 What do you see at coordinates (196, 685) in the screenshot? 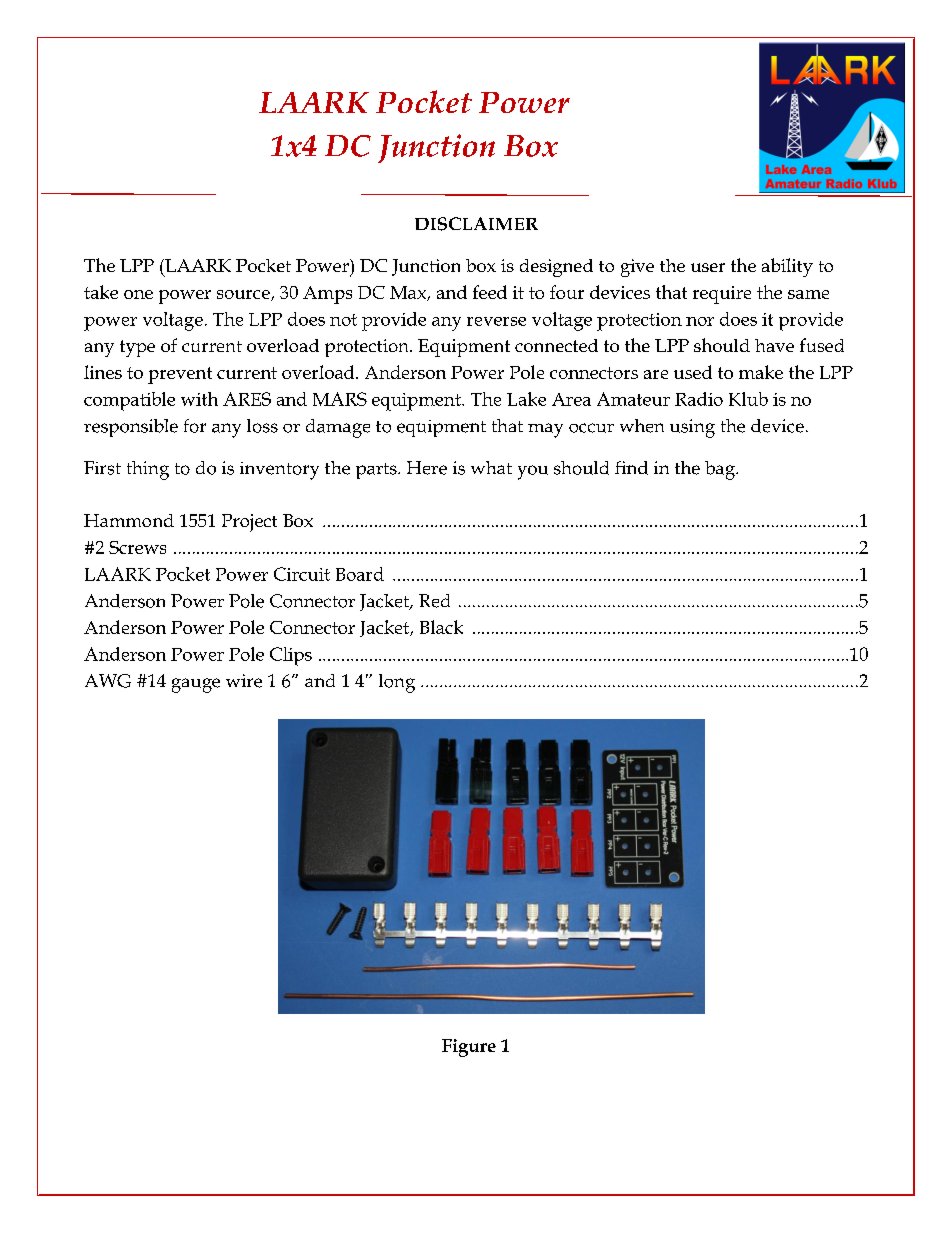
I see `gauge` at bounding box center [196, 685].
